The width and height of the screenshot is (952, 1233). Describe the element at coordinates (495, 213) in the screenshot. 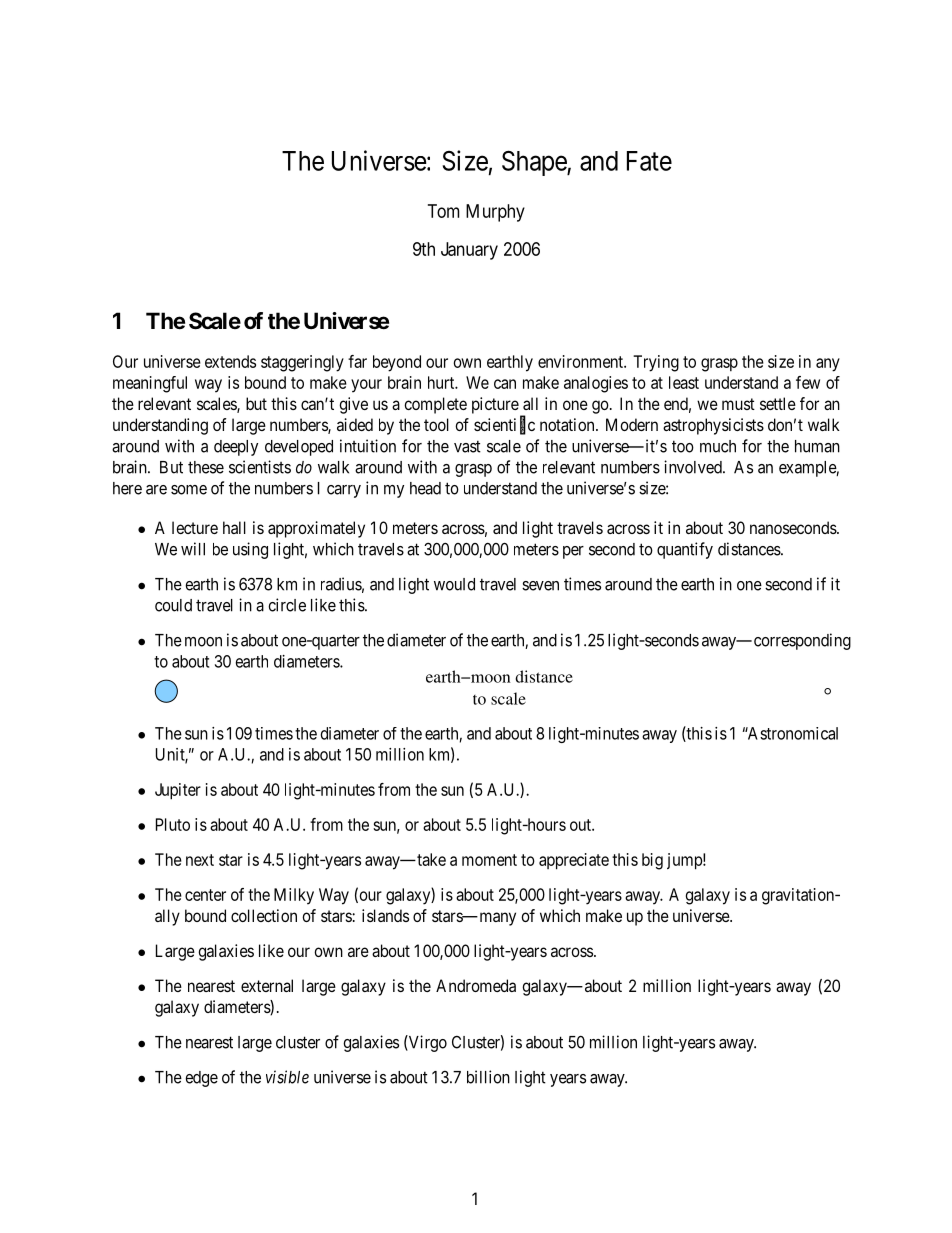

I see `Murphy` at that location.
